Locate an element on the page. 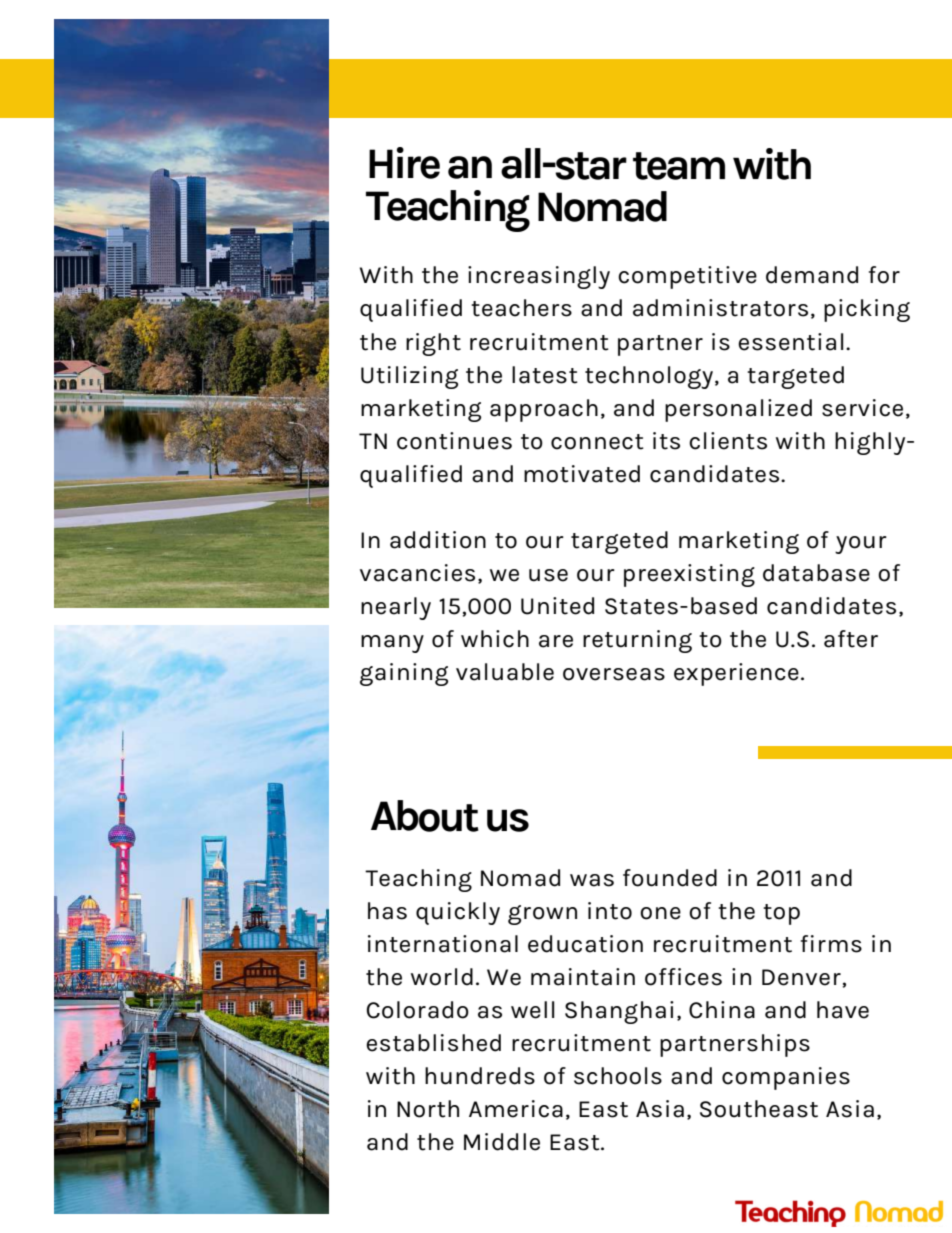  demand is located at coordinates (812, 275).
